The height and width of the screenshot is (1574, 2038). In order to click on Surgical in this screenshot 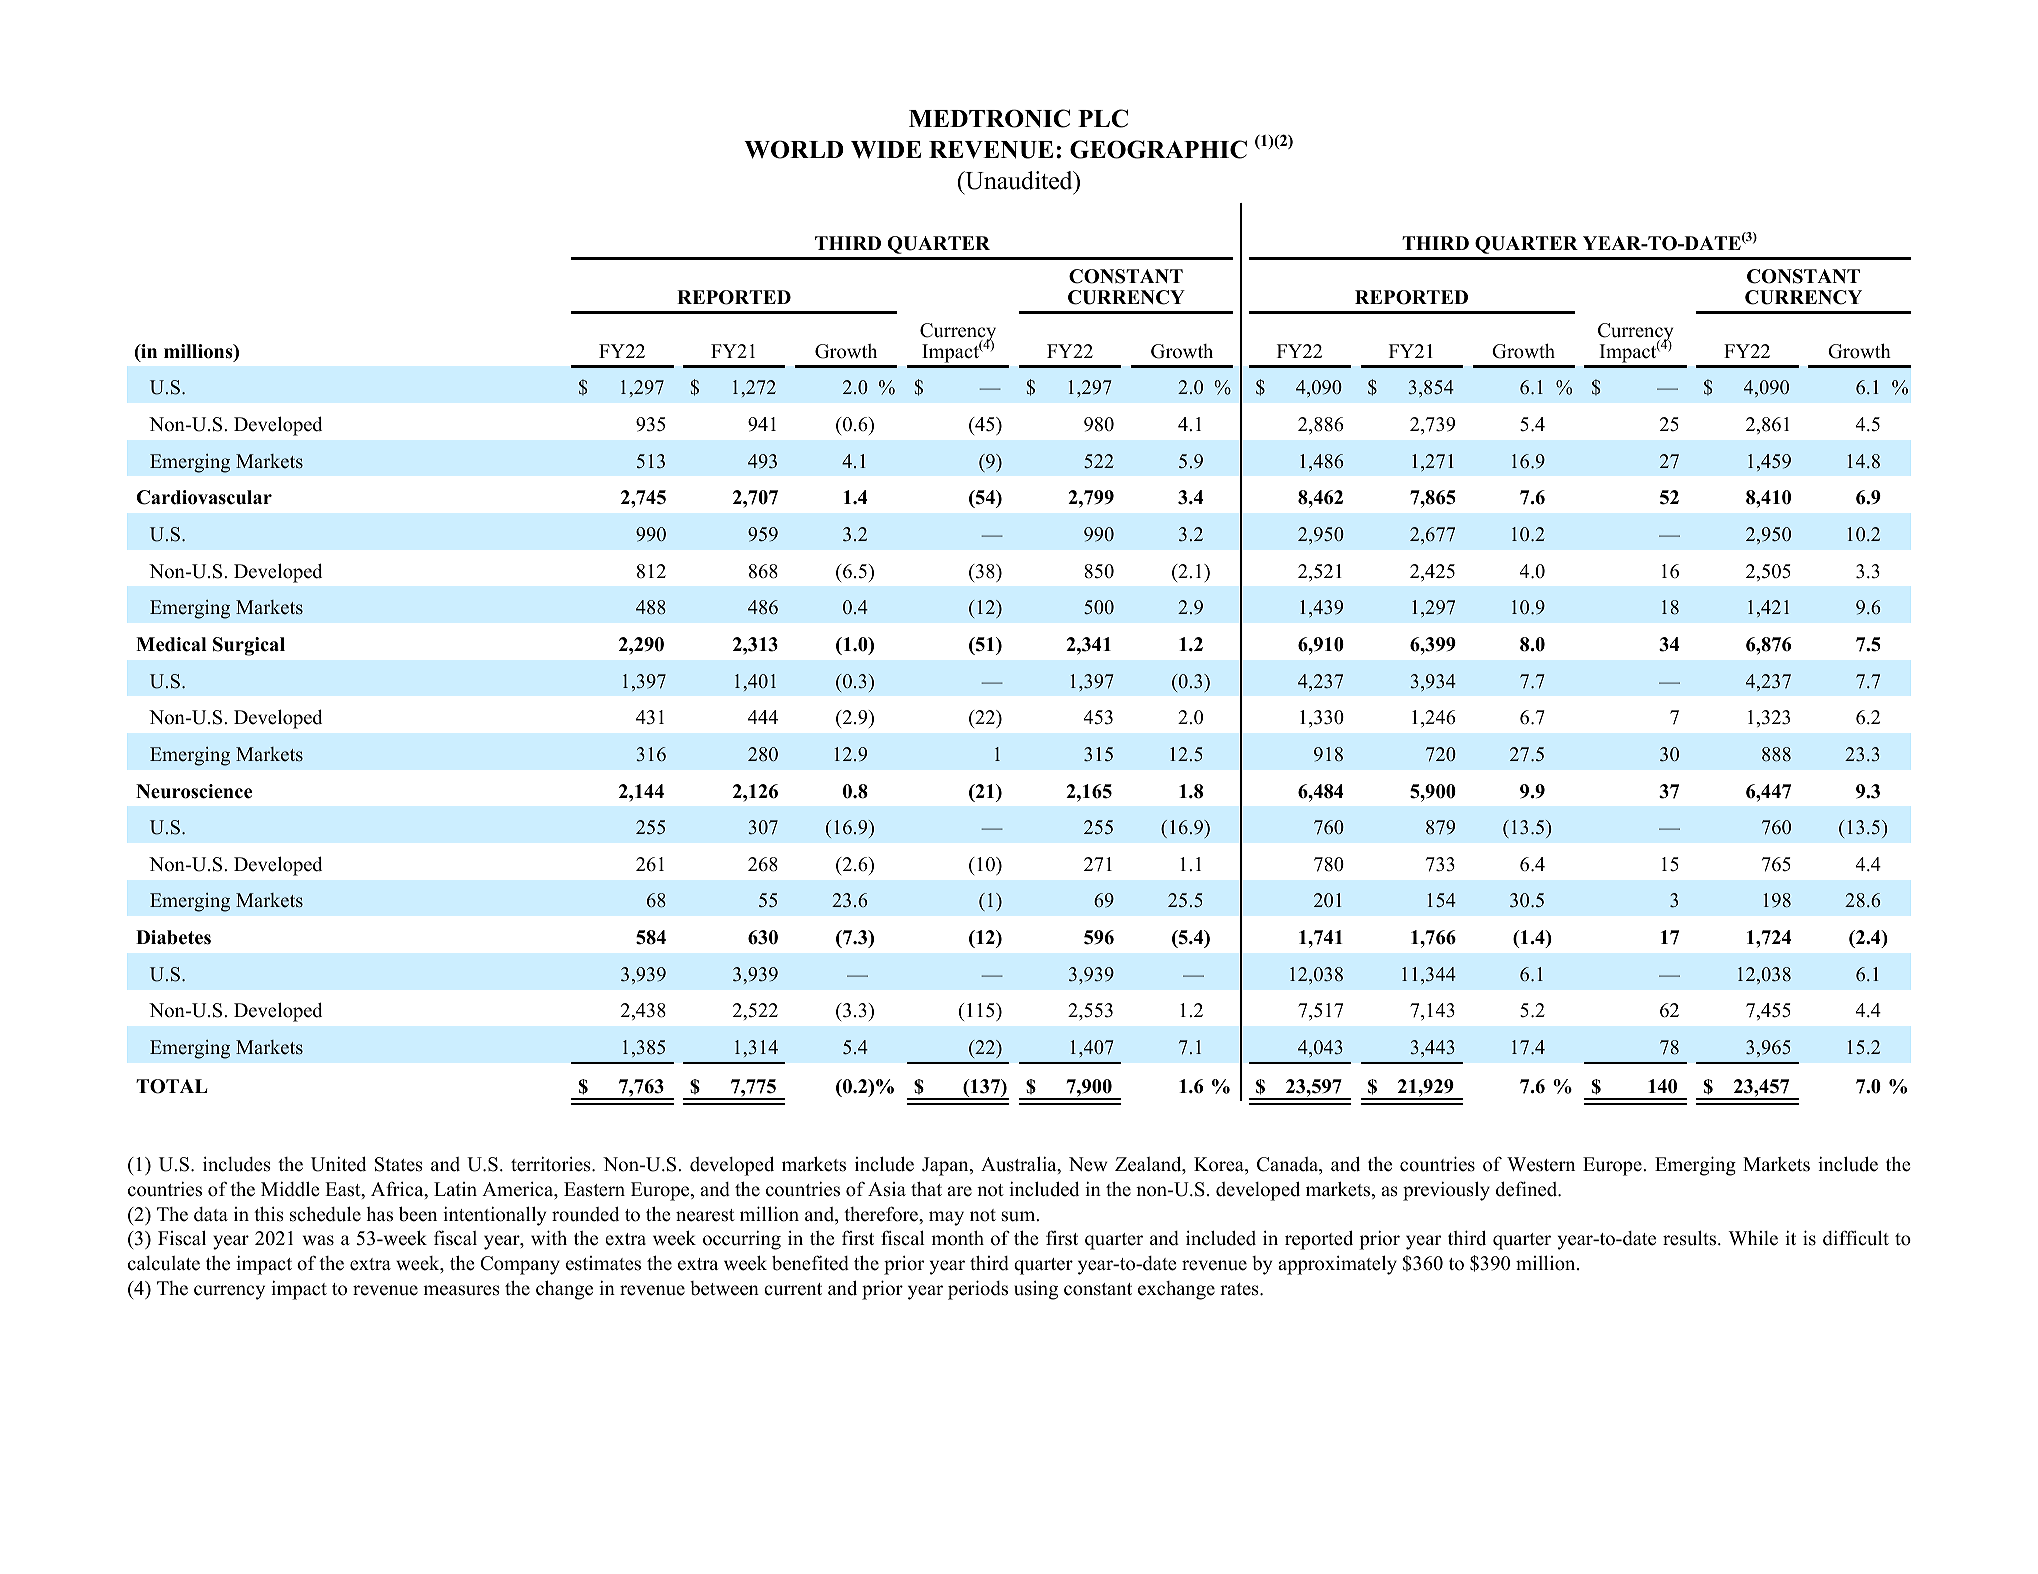, I will do `click(249, 646)`.
